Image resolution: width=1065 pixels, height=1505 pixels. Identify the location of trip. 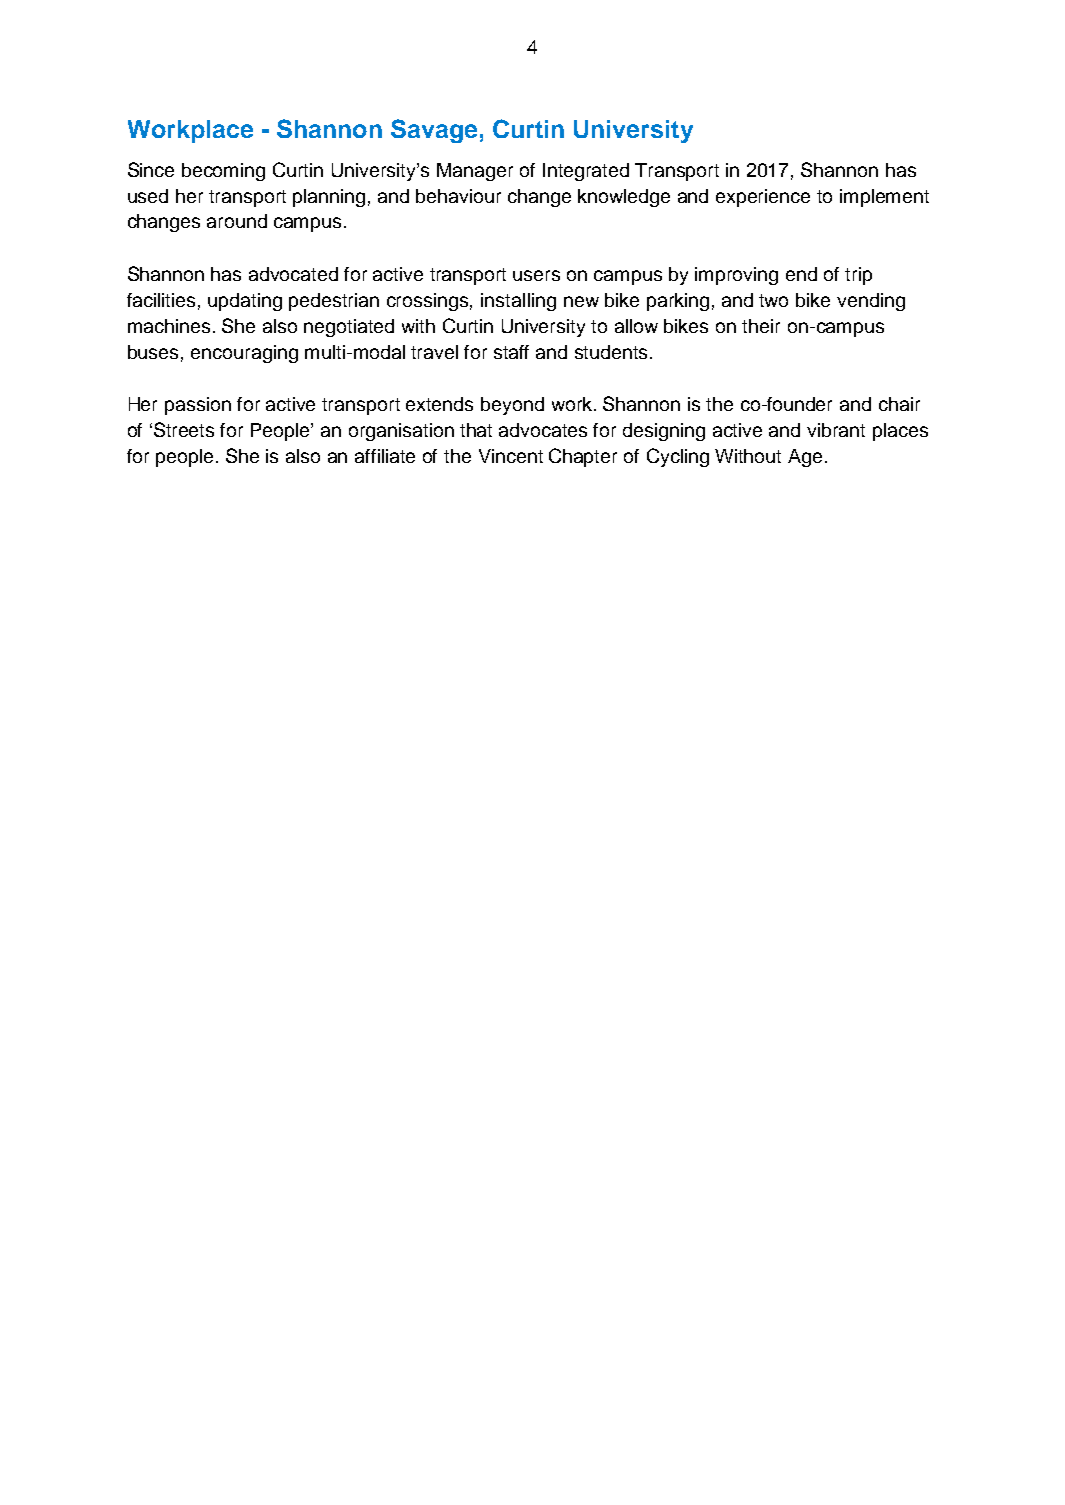
(858, 276).
